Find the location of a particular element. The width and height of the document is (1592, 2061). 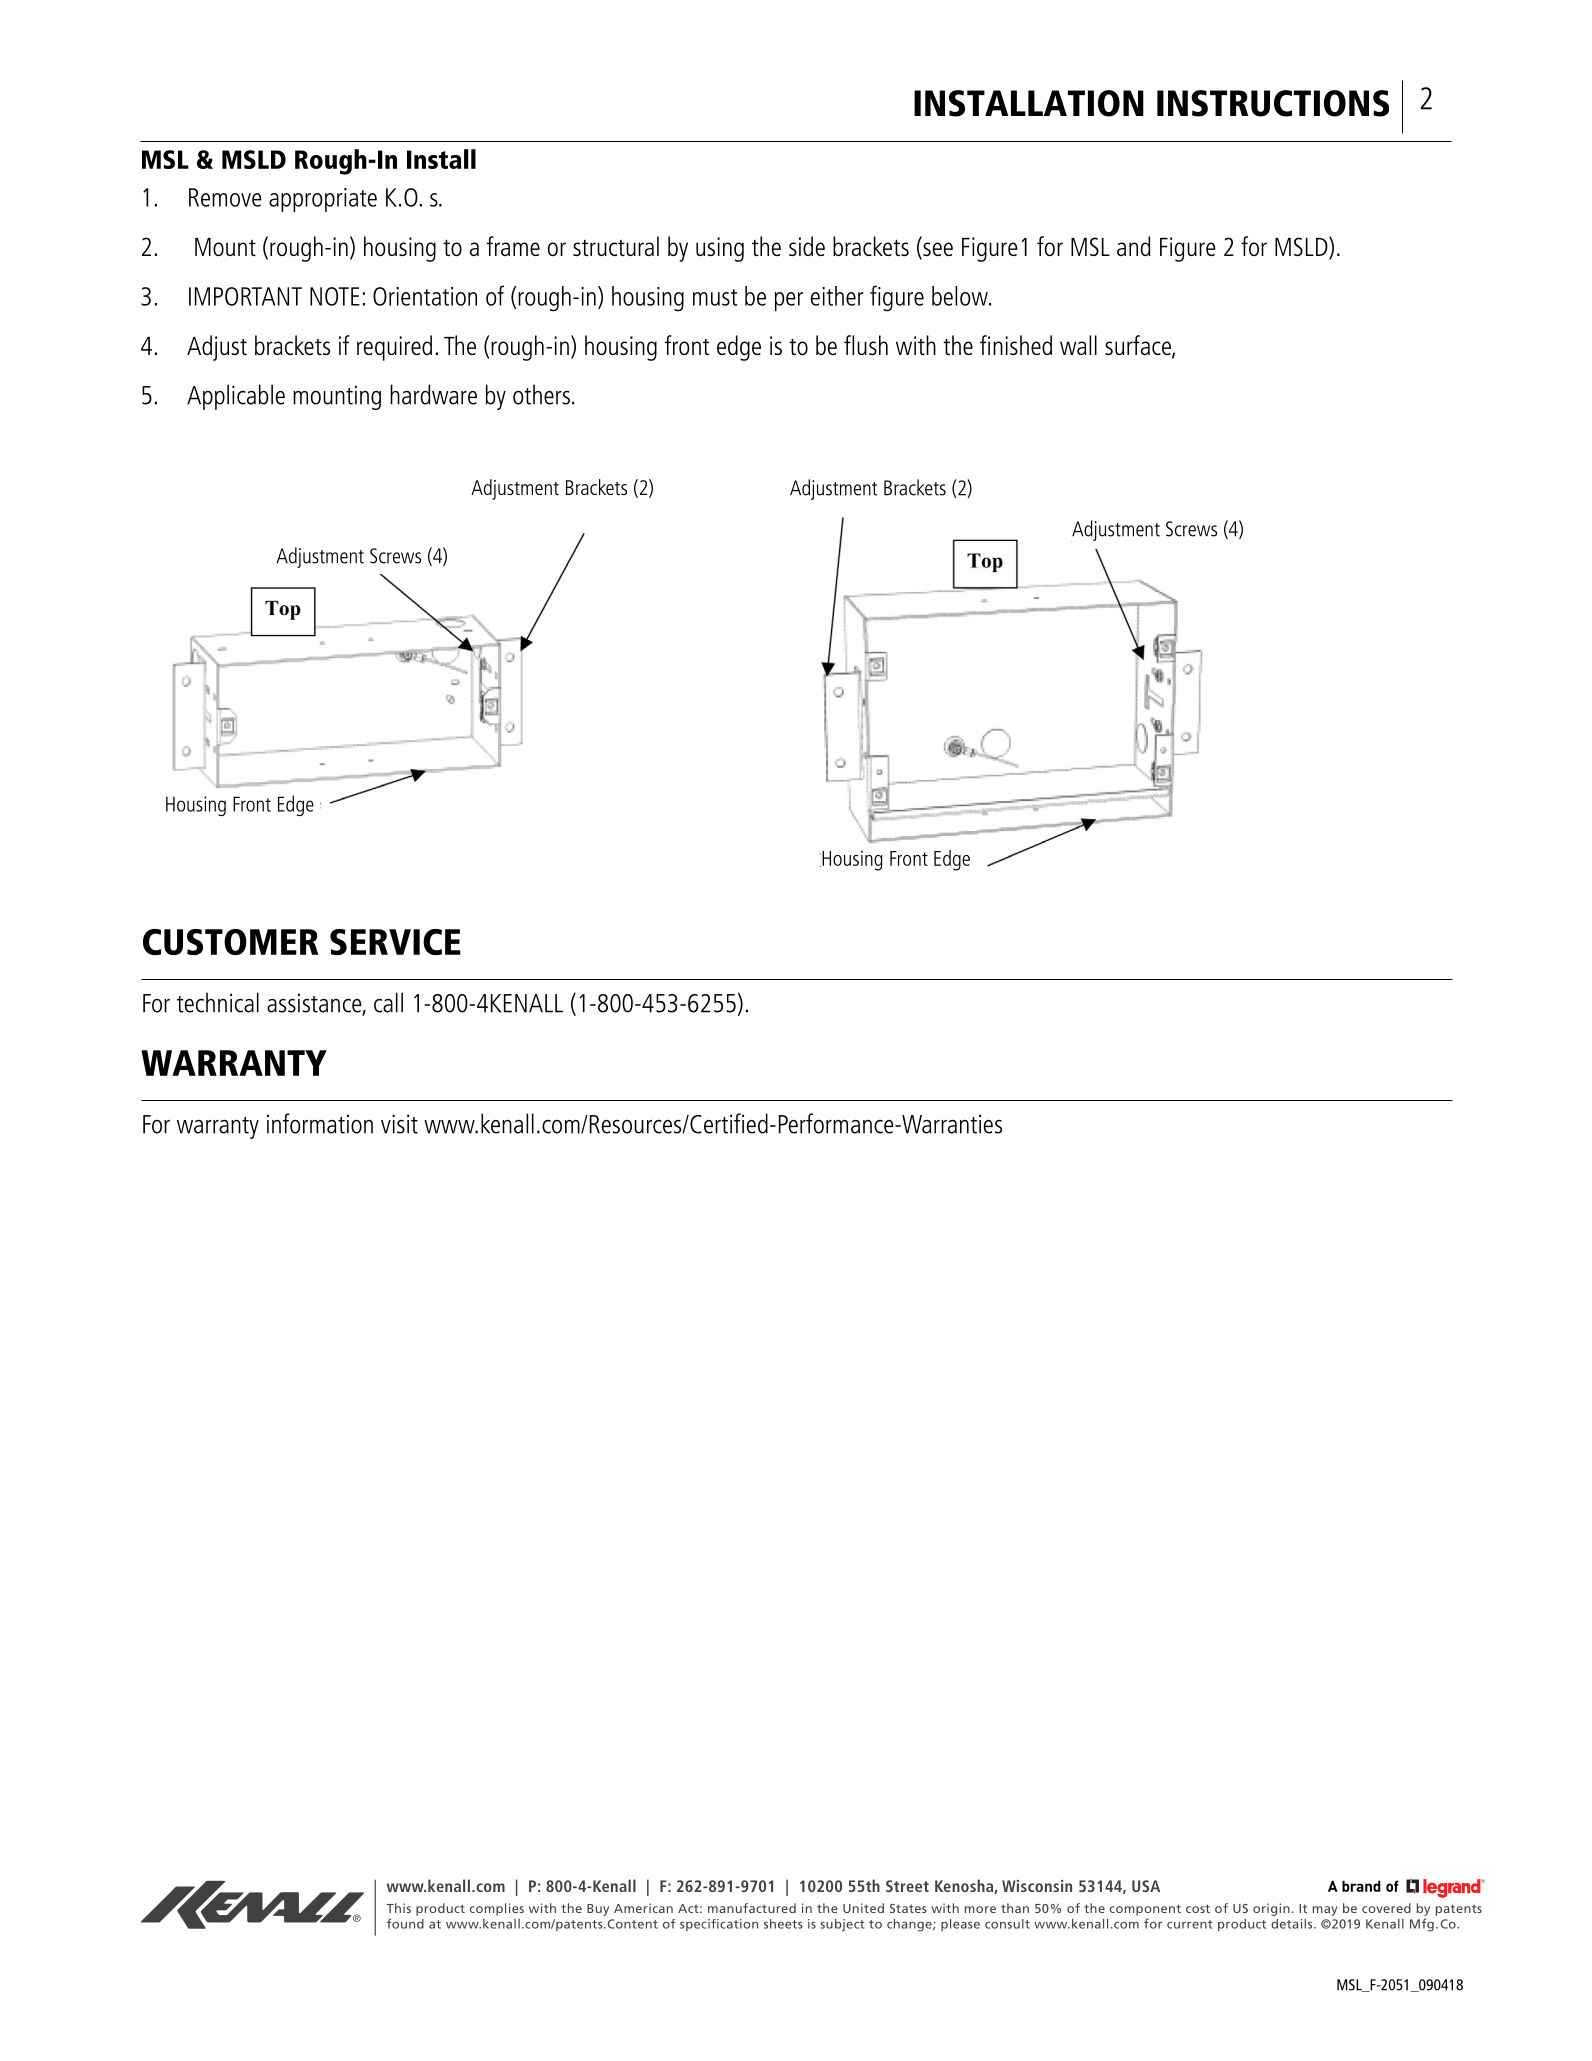

USA is located at coordinates (1146, 1886).
